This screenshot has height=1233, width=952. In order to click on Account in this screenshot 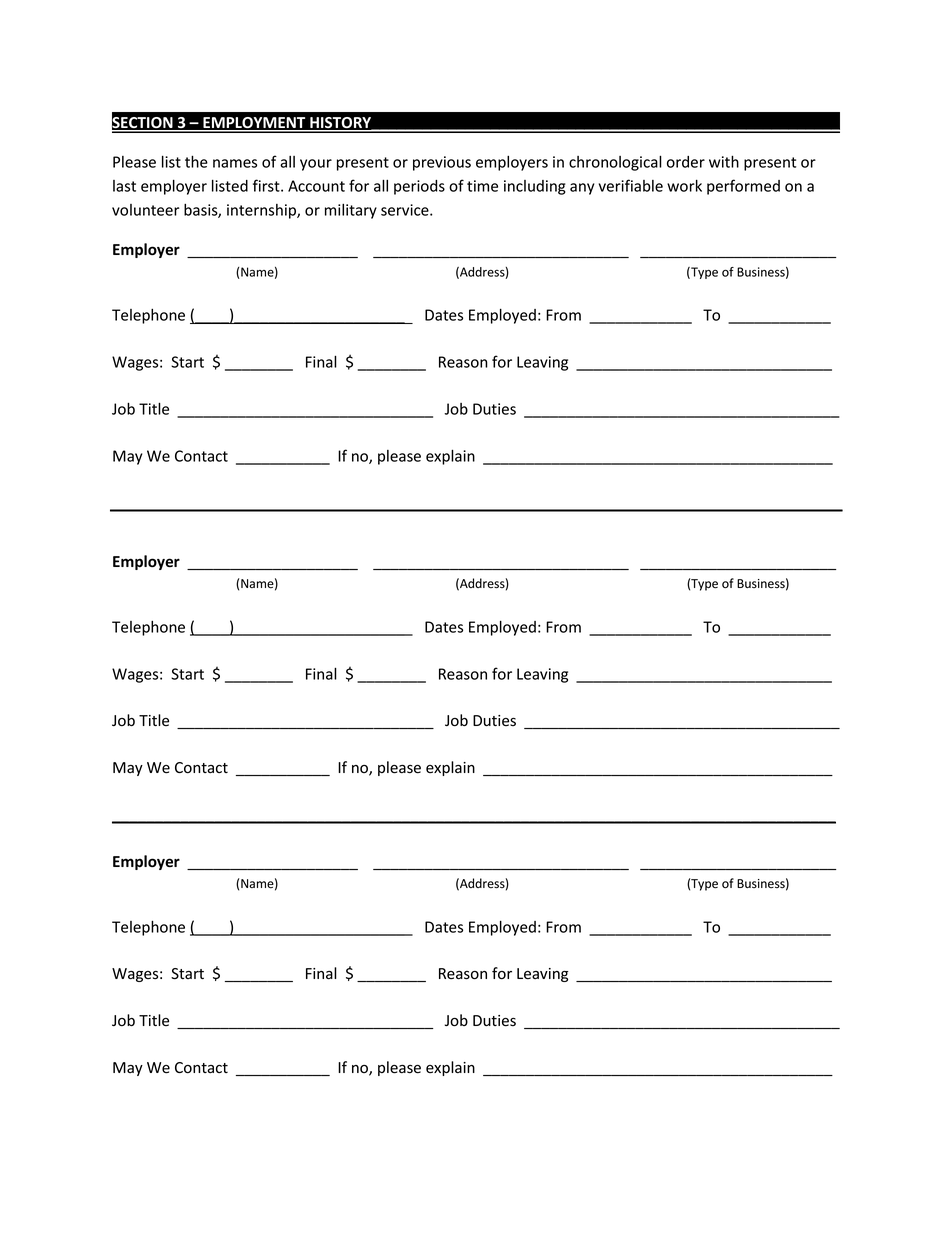, I will do `click(316, 186)`.
